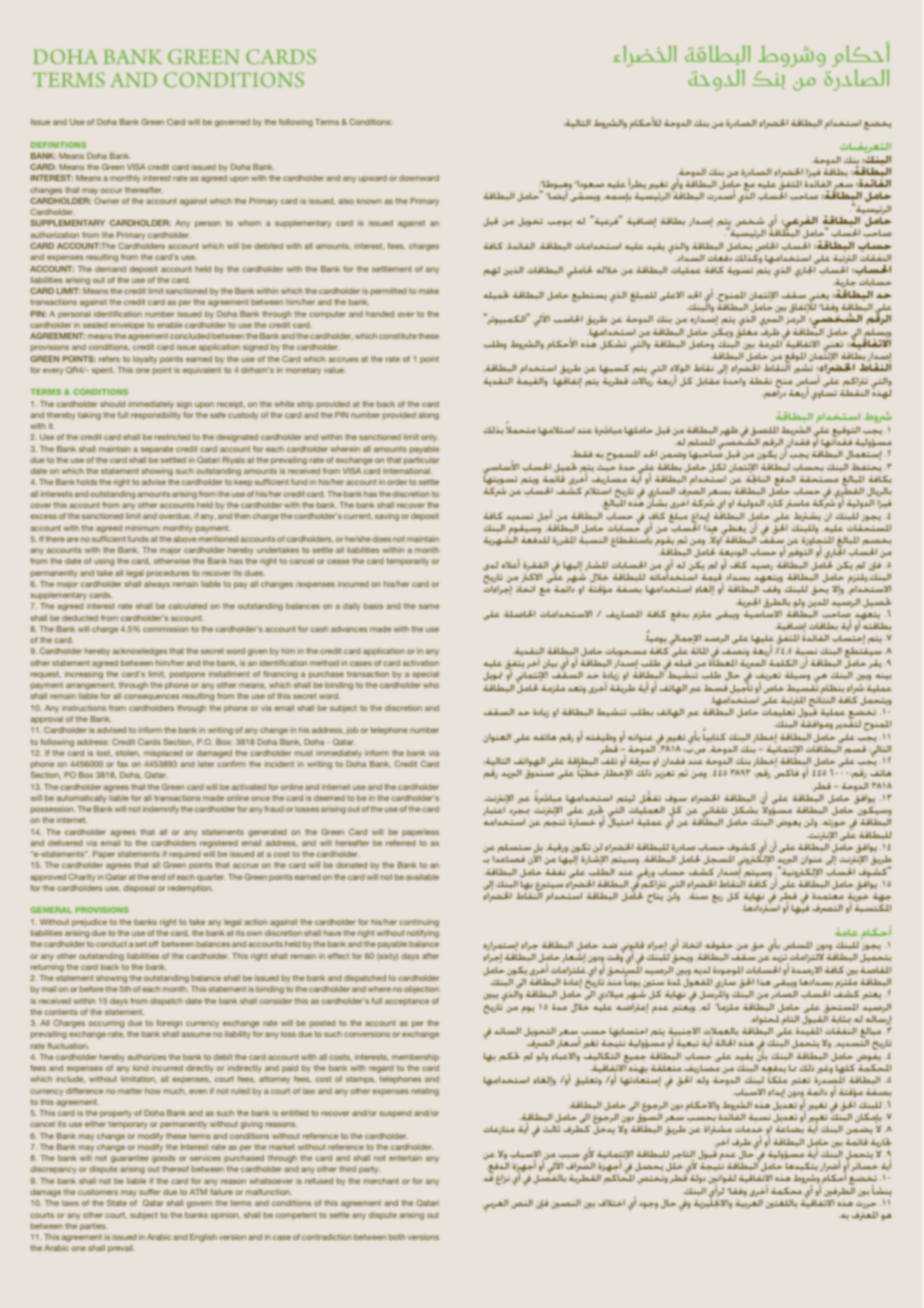 Image resolution: width=924 pixels, height=1308 pixels. What do you see at coordinates (84, 675) in the document?
I see `increasing` at bounding box center [84, 675].
